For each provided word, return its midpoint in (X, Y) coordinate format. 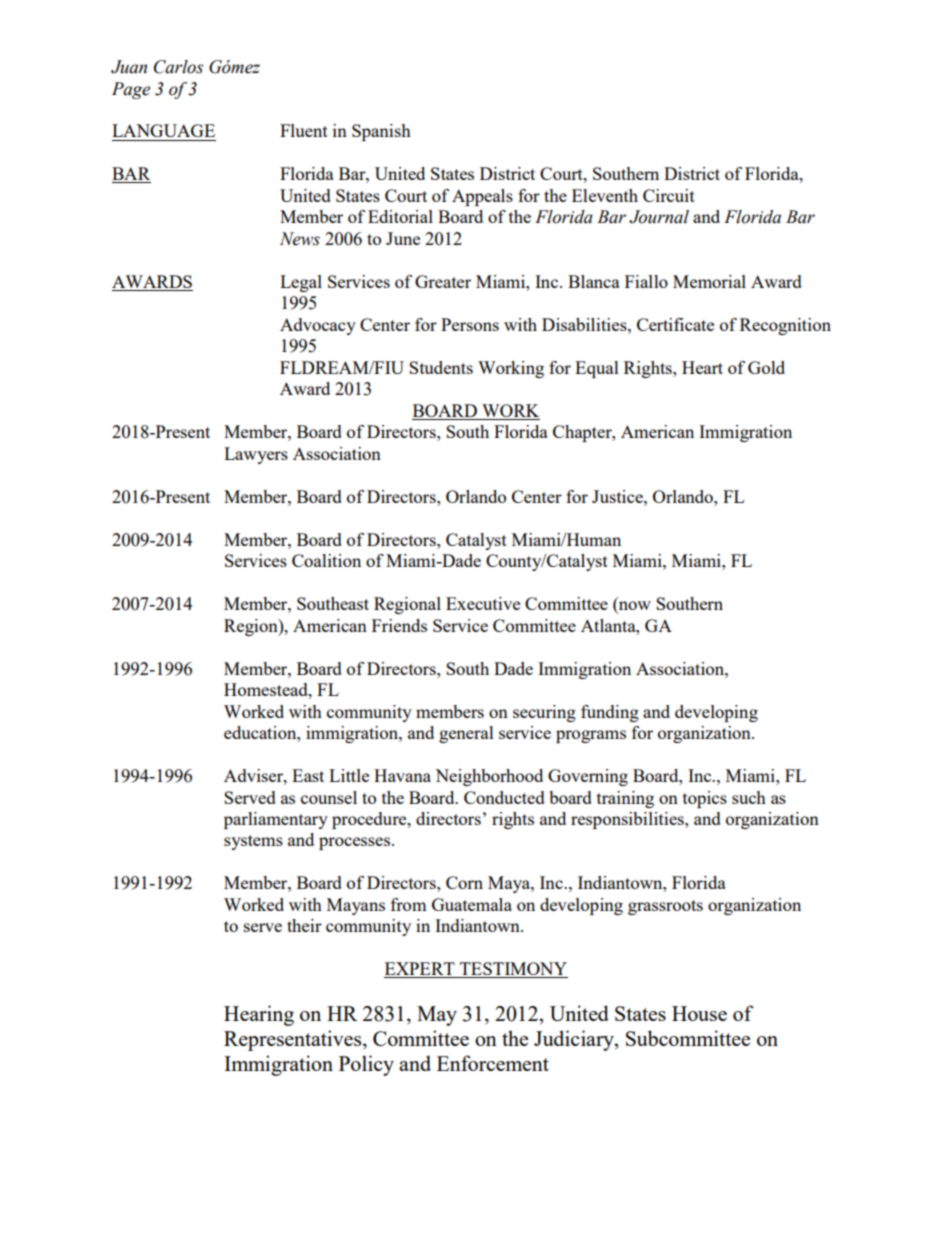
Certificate (675, 324)
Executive (483, 603)
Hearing (259, 1015)
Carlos (178, 67)
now (634, 607)
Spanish (381, 132)
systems (253, 842)
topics (705, 799)
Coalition (326, 560)
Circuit (669, 195)
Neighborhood (489, 777)
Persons (470, 324)
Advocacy (318, 326)
